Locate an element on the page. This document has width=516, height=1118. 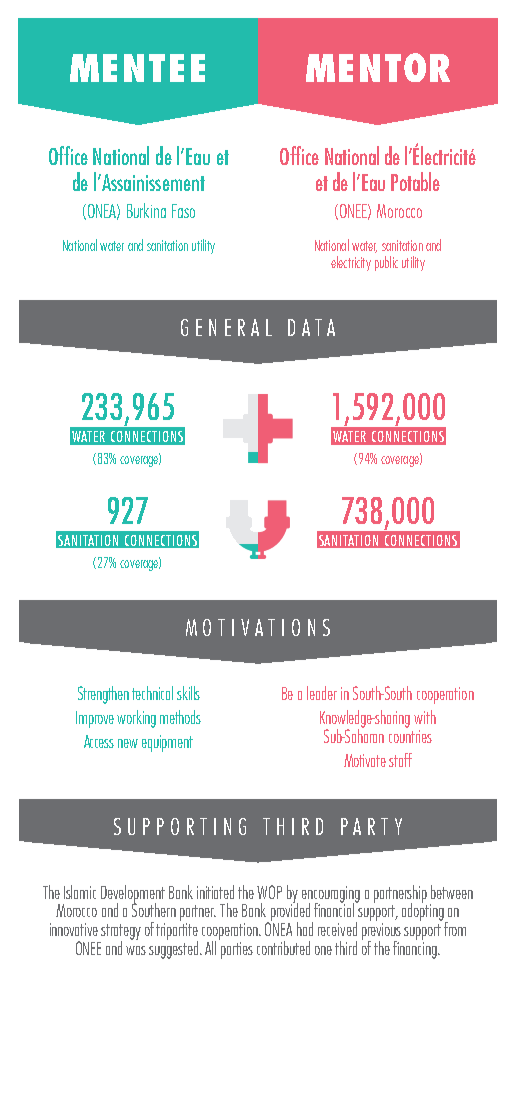
MENTOR is located at coordinates (378, 67).
